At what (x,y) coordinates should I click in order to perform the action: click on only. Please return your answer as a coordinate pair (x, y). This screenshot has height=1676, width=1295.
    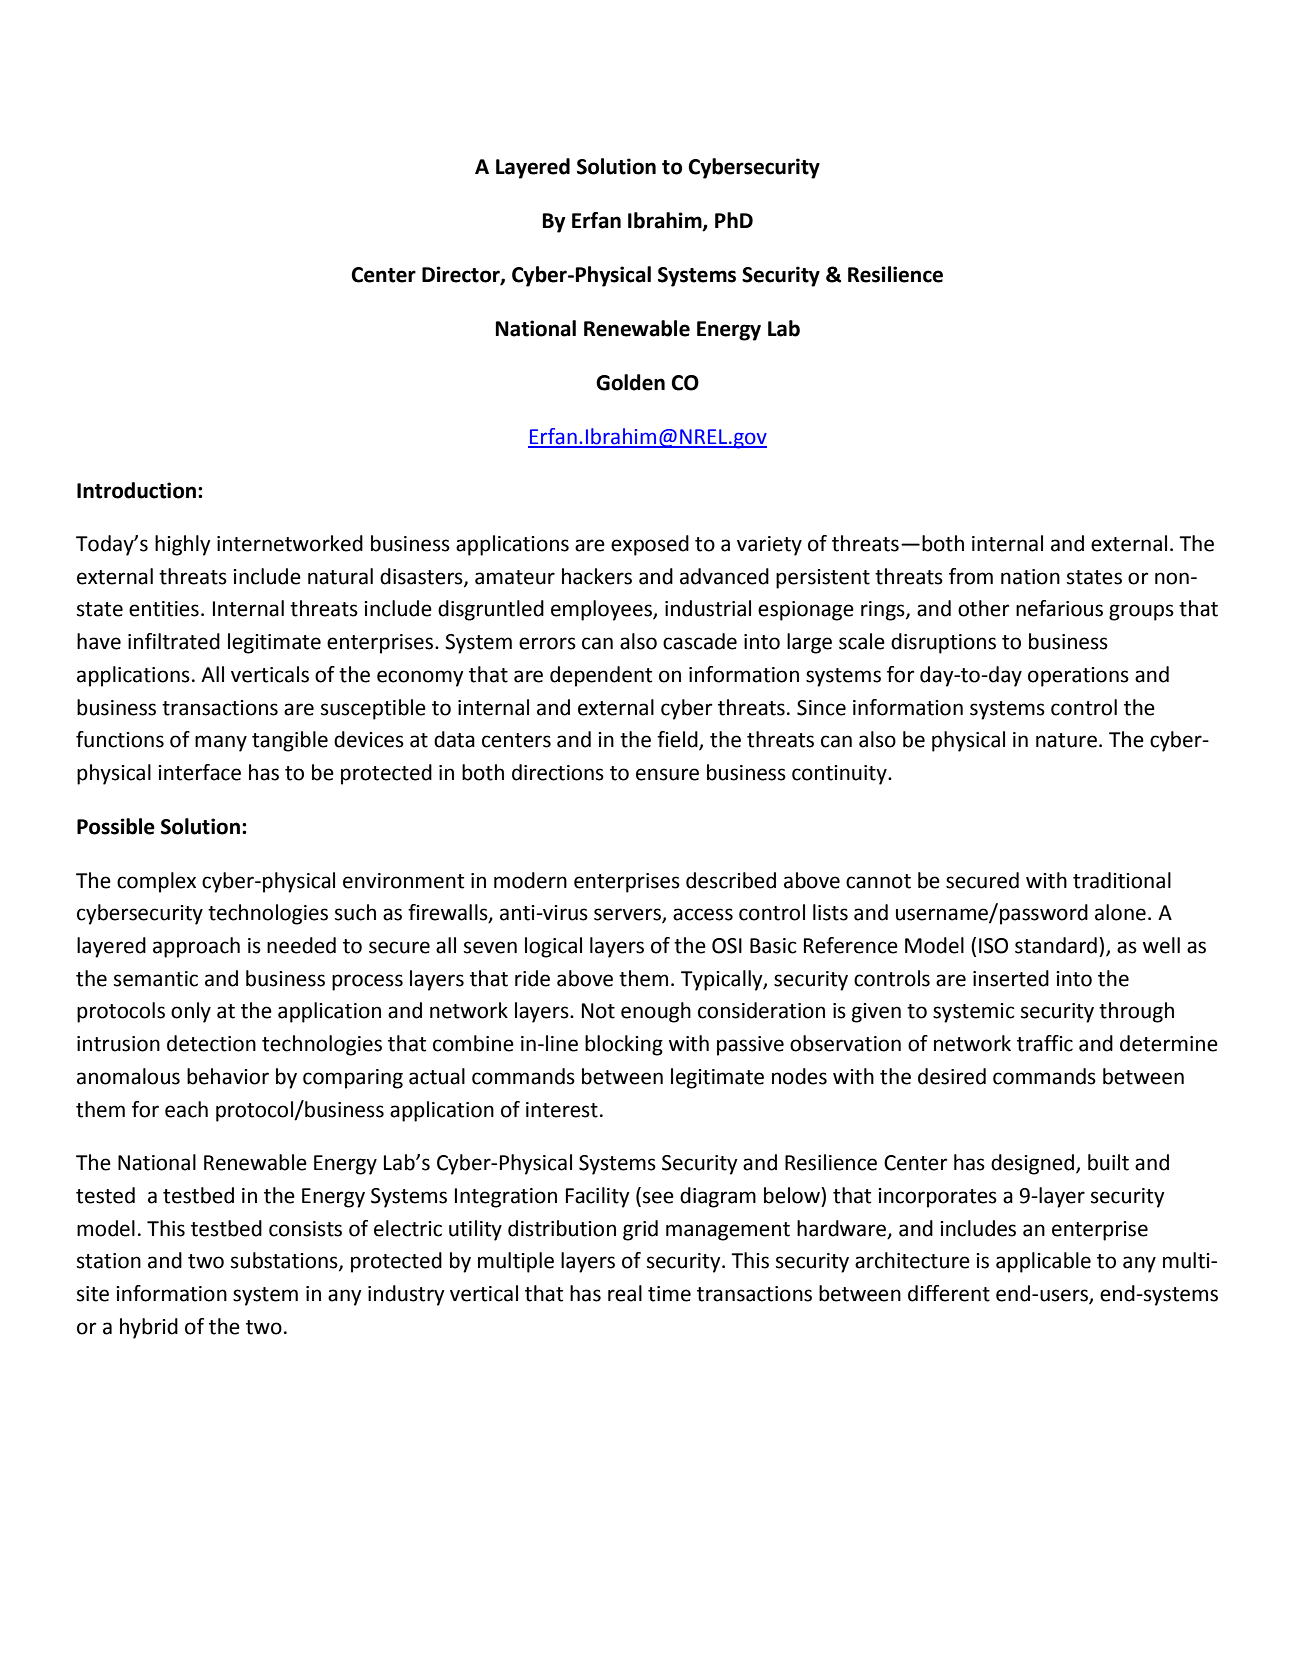
    Looking at the image, I should click on (191, 1012).
